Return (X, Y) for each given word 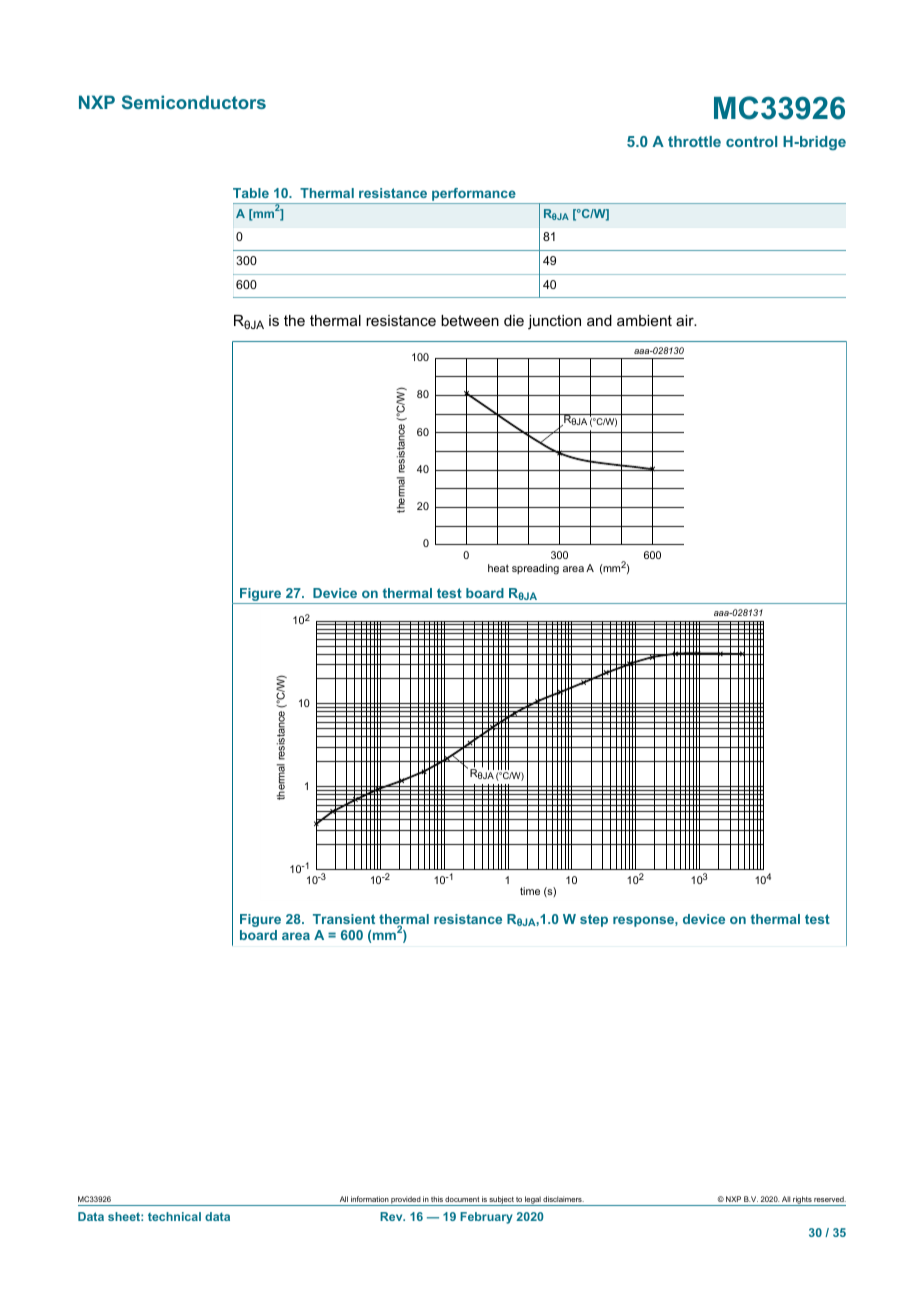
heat (498, 568)
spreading (535, 569)
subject (502, 1201)
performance (474, 196)
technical (174, 1216)
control (751, 141)
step (594, 920)
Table (251, 193)
